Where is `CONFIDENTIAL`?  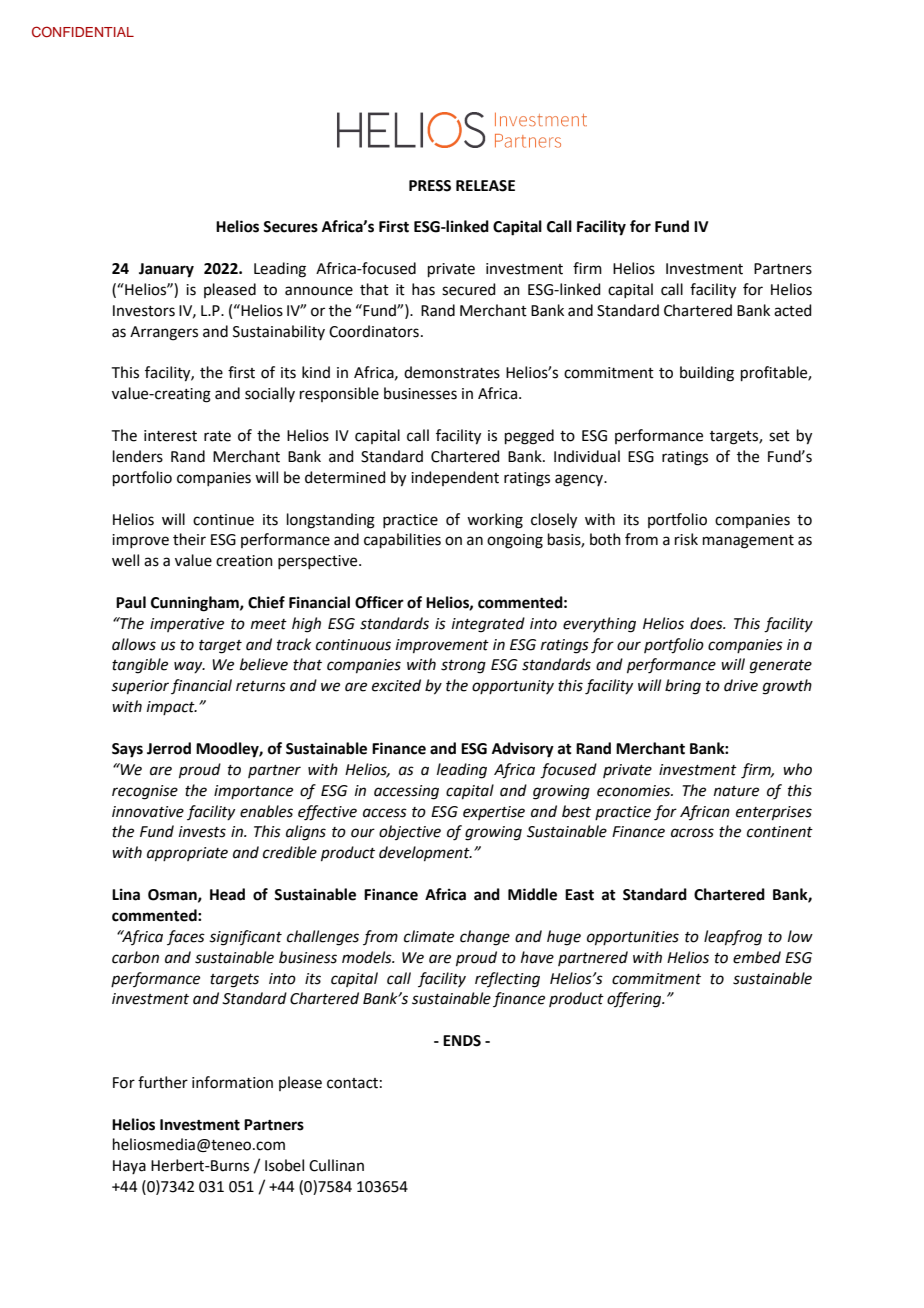
CONFIDENTIAL is located at coordinates (83, 32).
